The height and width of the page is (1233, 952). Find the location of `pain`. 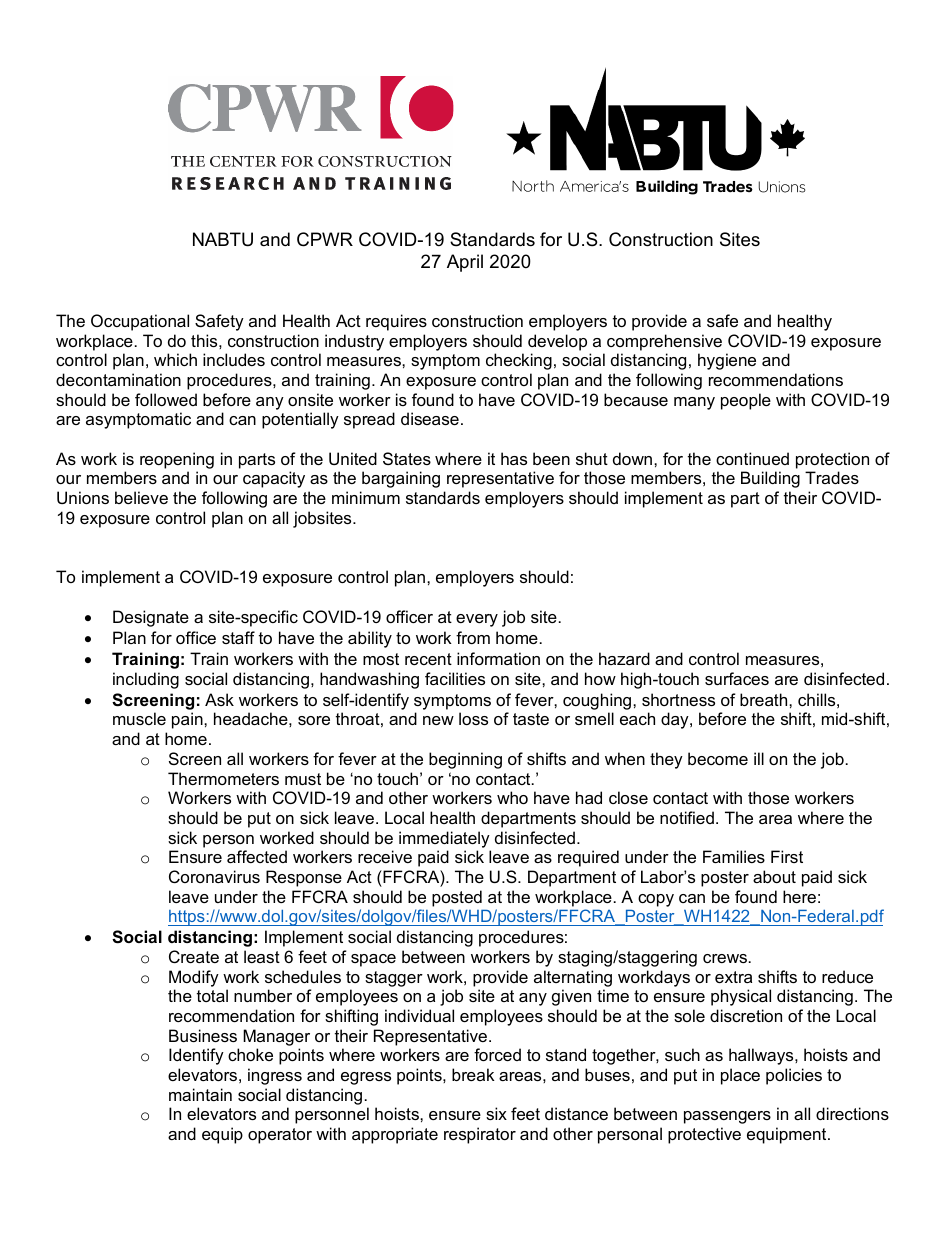

pain is located at coordinates (188, 720).
